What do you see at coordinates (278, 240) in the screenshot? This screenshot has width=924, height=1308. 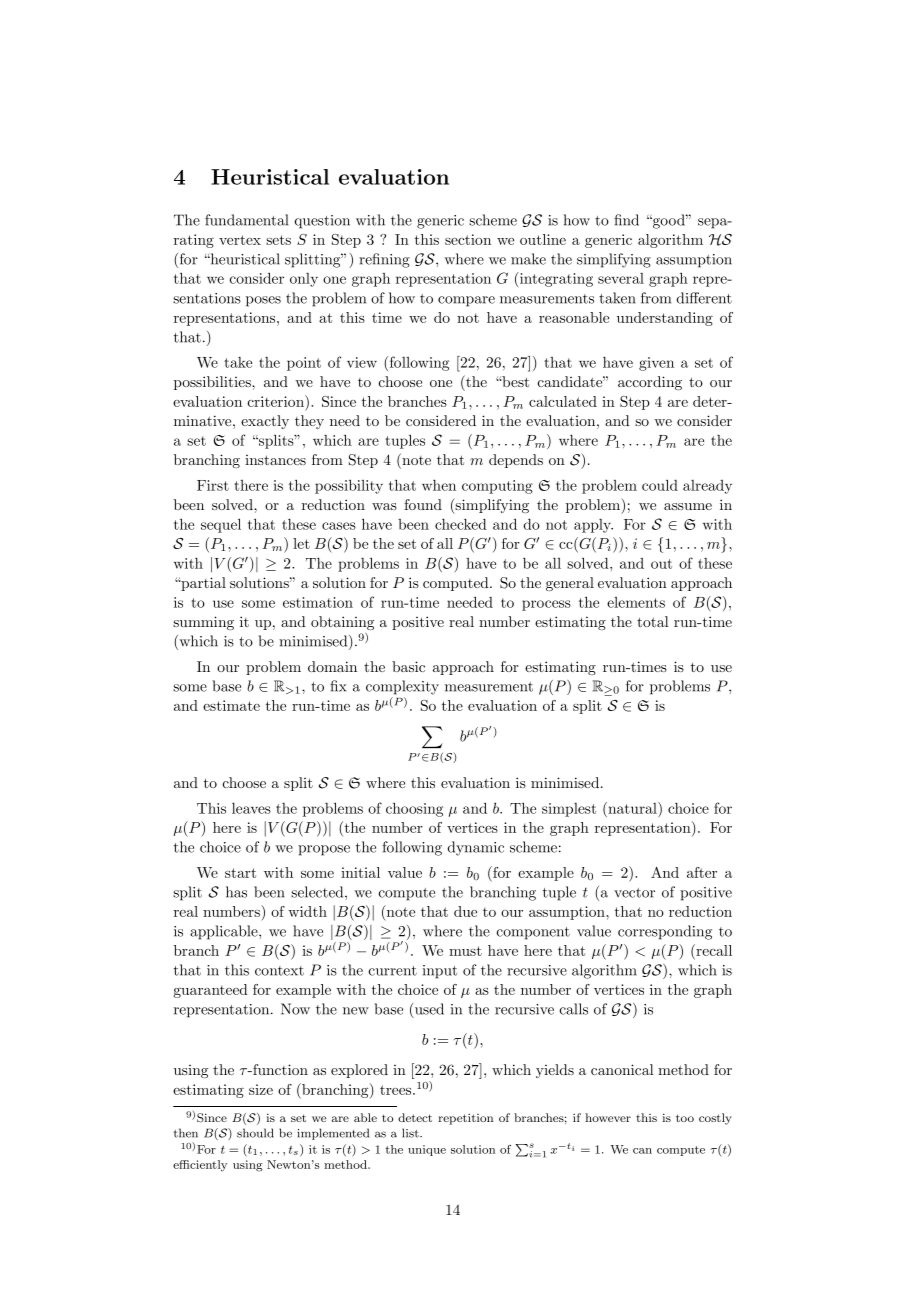 I see `sets` at bounding box center [278, 240].
